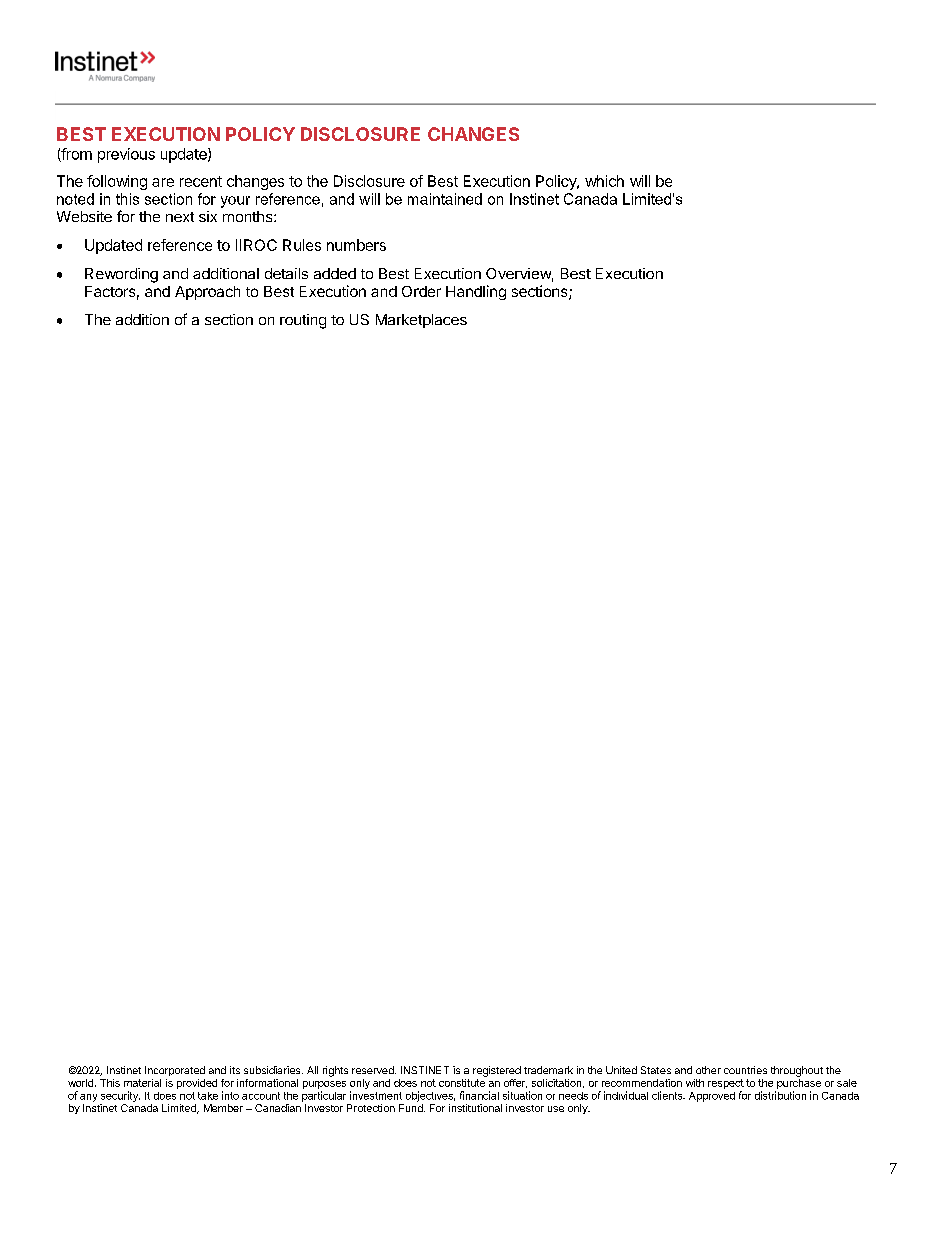  Describe the element at coordinates (445, 199) in the image. I see `maintained` at that location.
